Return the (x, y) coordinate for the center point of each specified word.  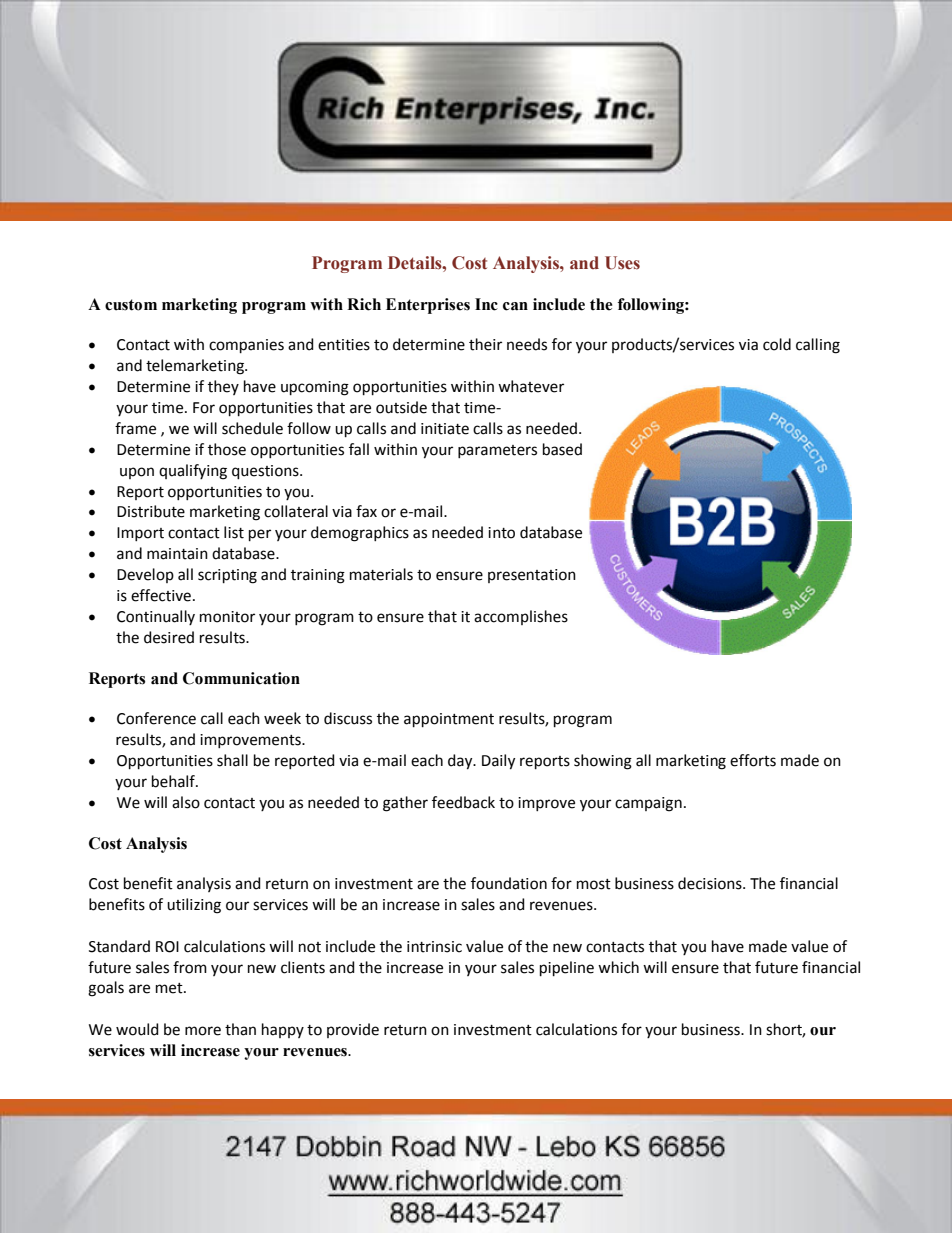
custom (131, 305)
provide (353, 1030)
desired (169, 637)
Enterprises (428, 306)
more (203, 1031)
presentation (532, 576)
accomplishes (521, 617)
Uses (622, 263)
